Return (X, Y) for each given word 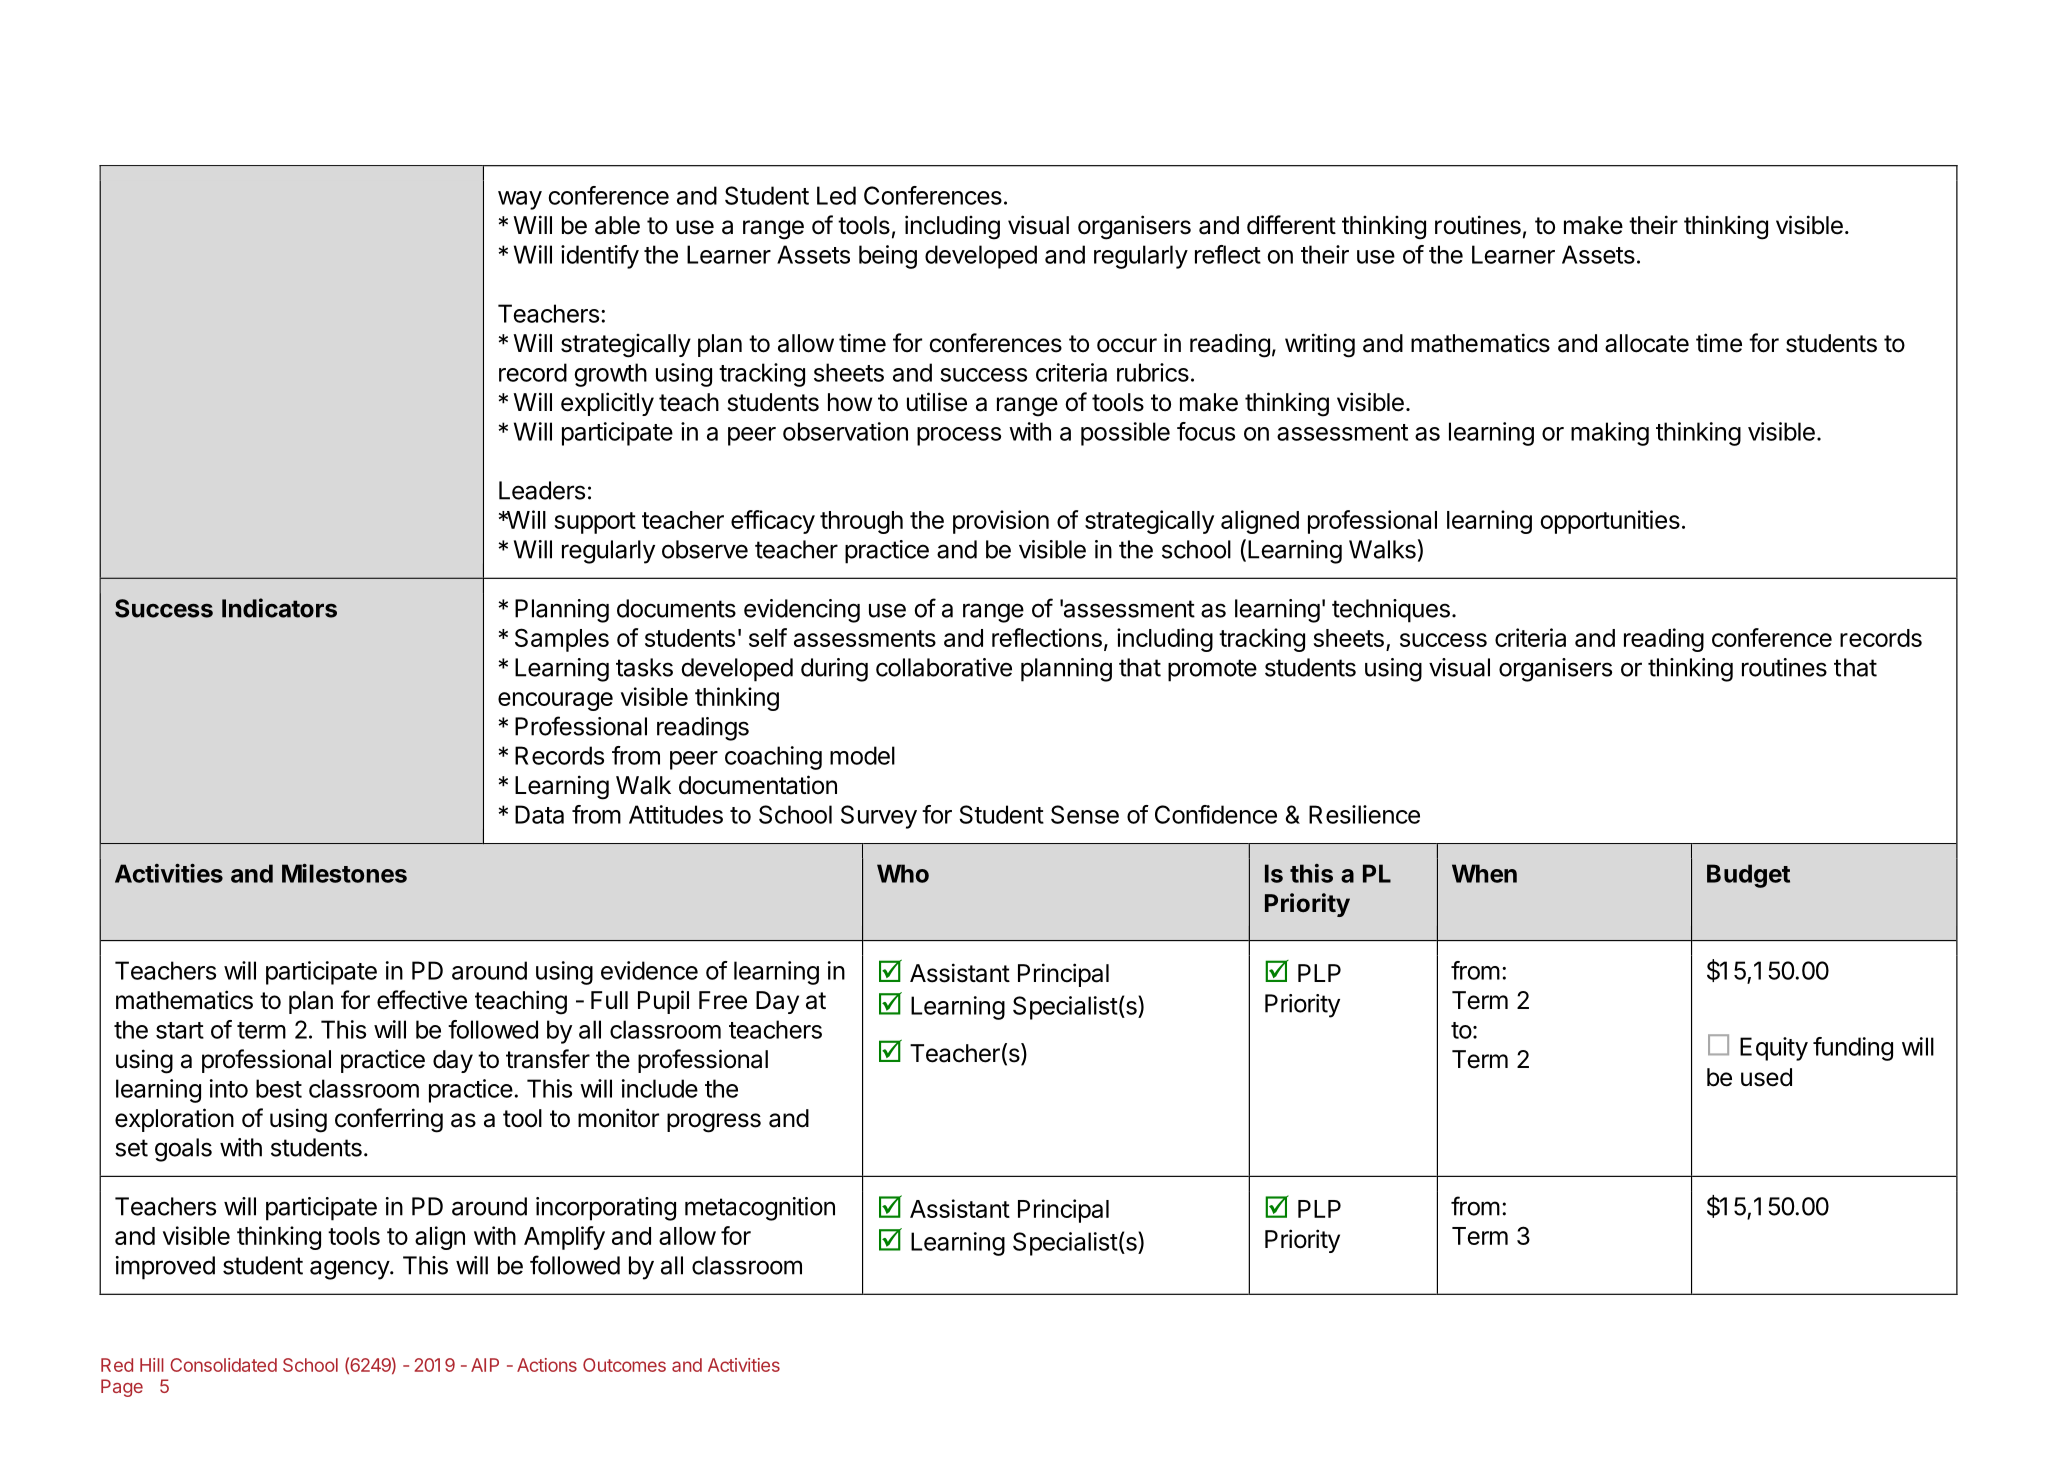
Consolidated (223, 1365)
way (520, 200)
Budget (1748, 876)
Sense (1085, 814)
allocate (1647, 343)
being (888, 257)
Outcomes (624, 1365)
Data (539, 814)
